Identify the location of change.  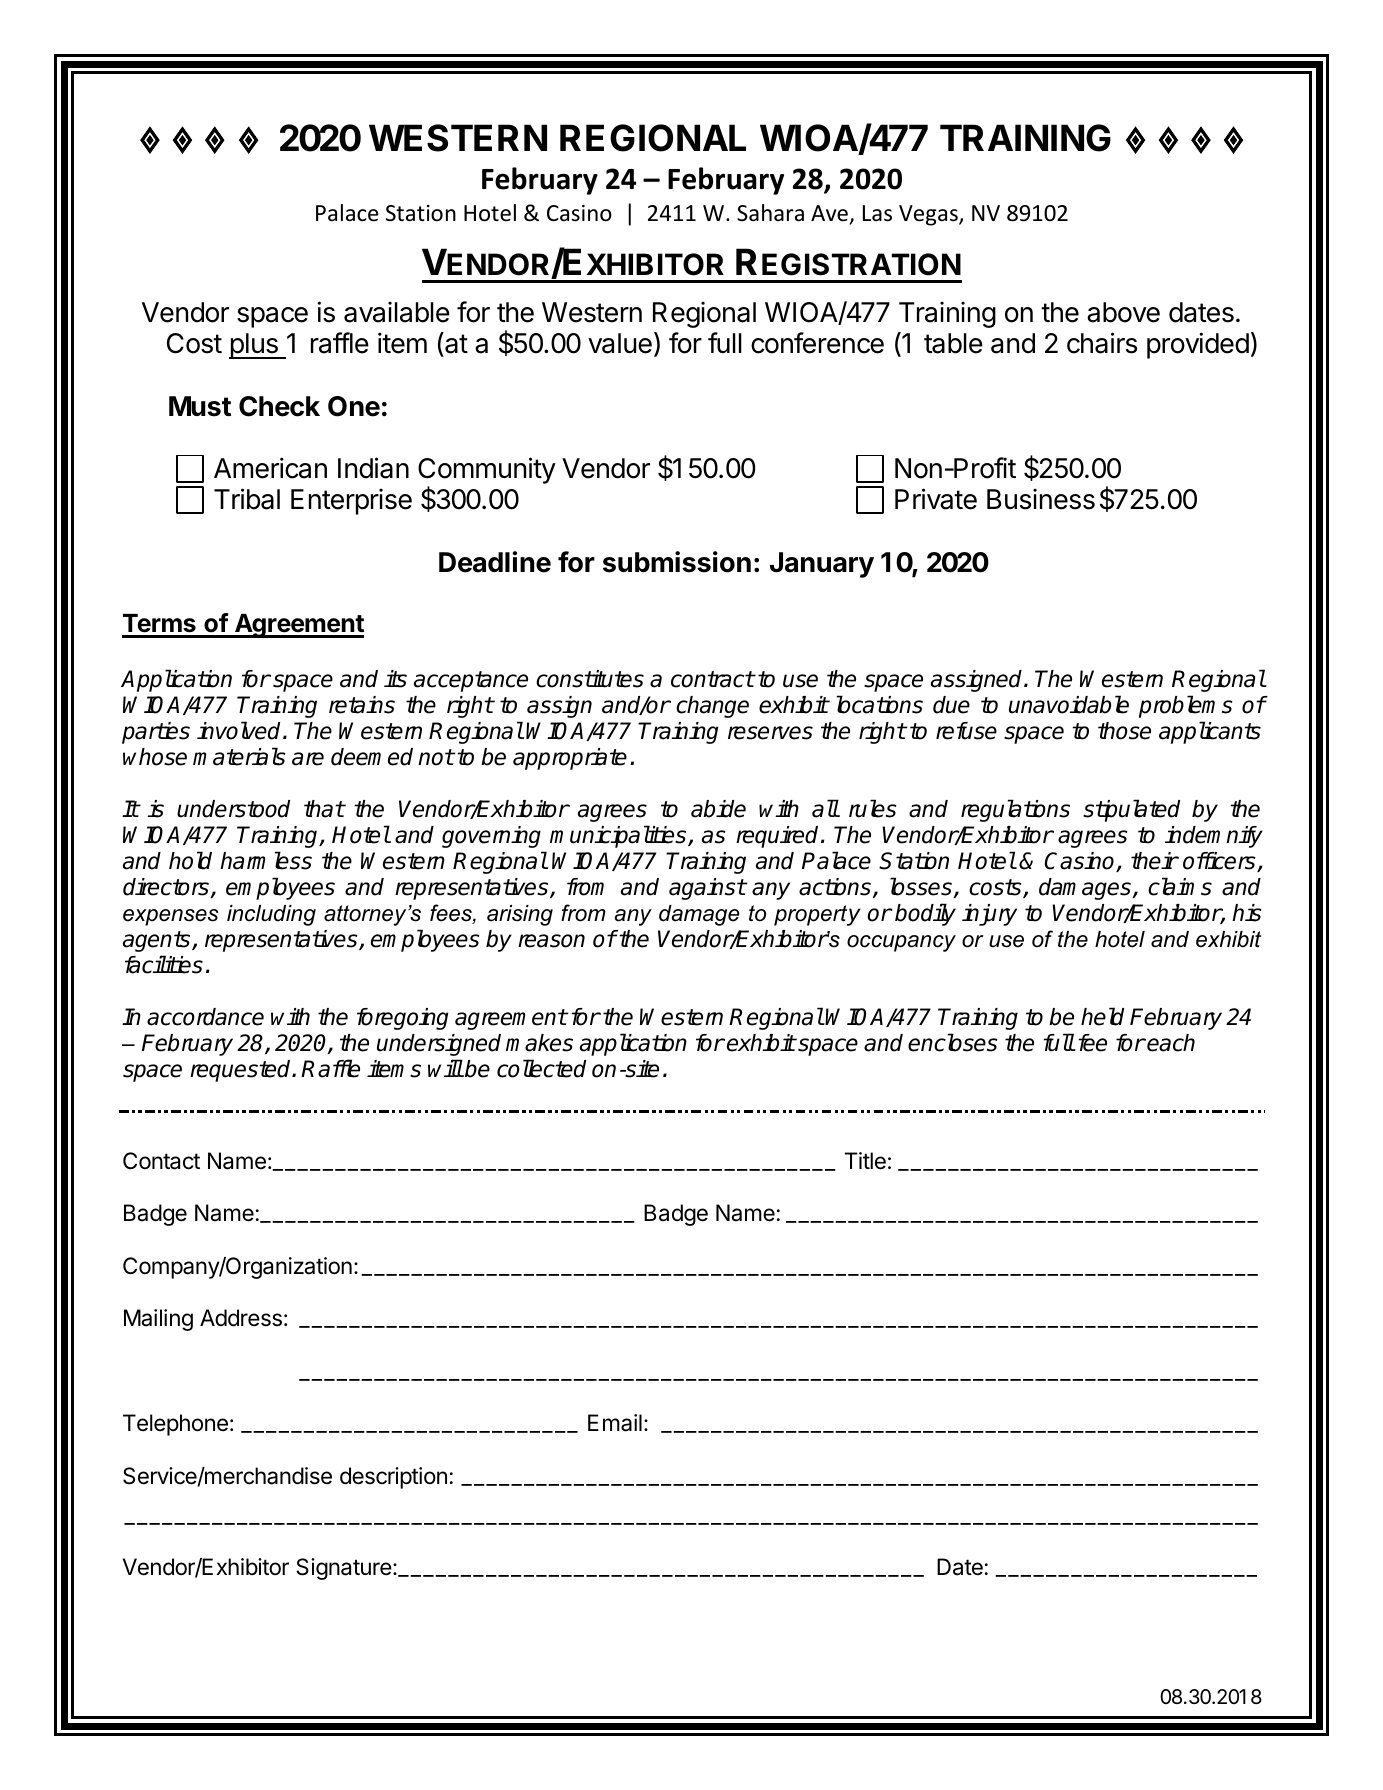
(712, 707).
